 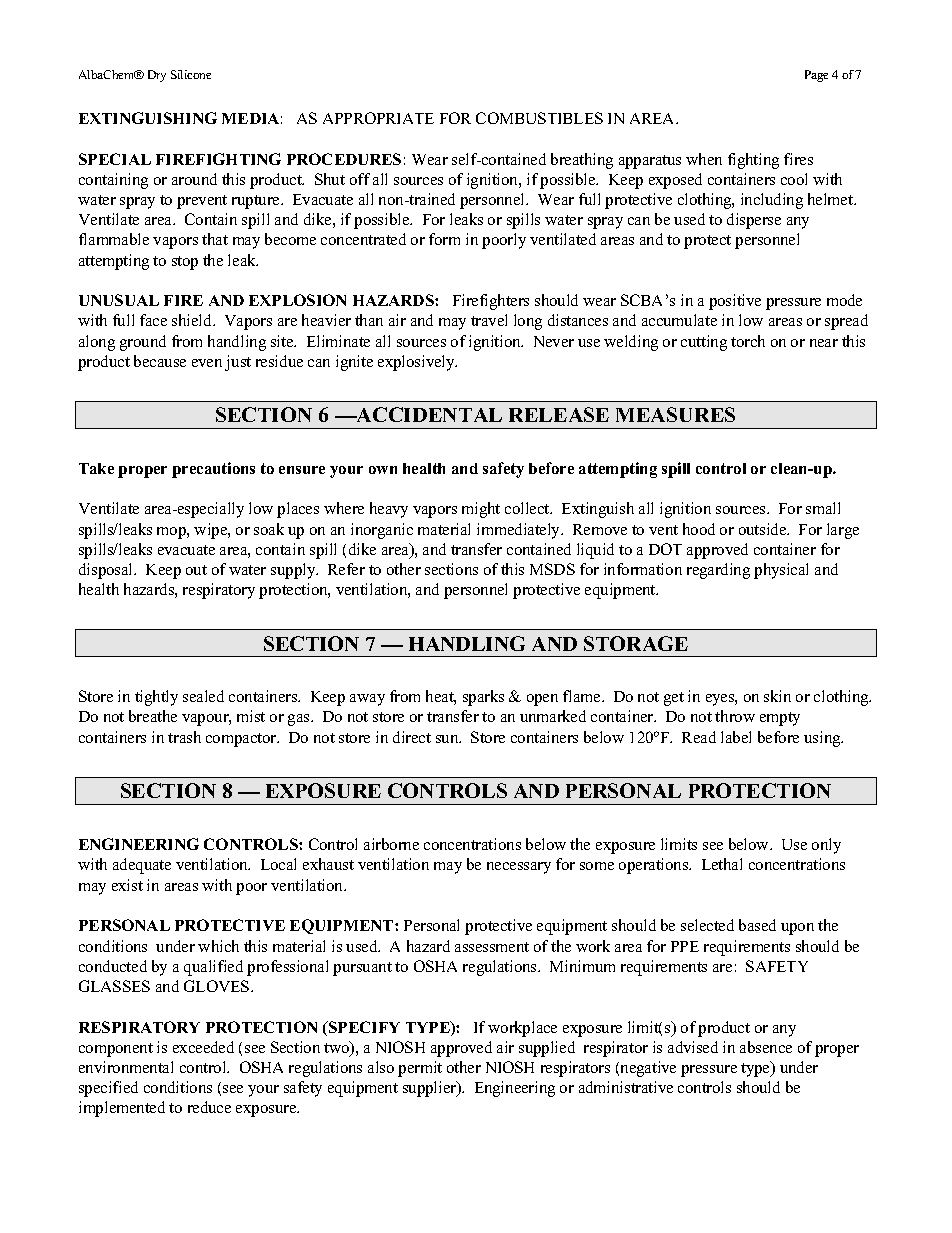 I want to click on Page, so click(x=816, y=76).
